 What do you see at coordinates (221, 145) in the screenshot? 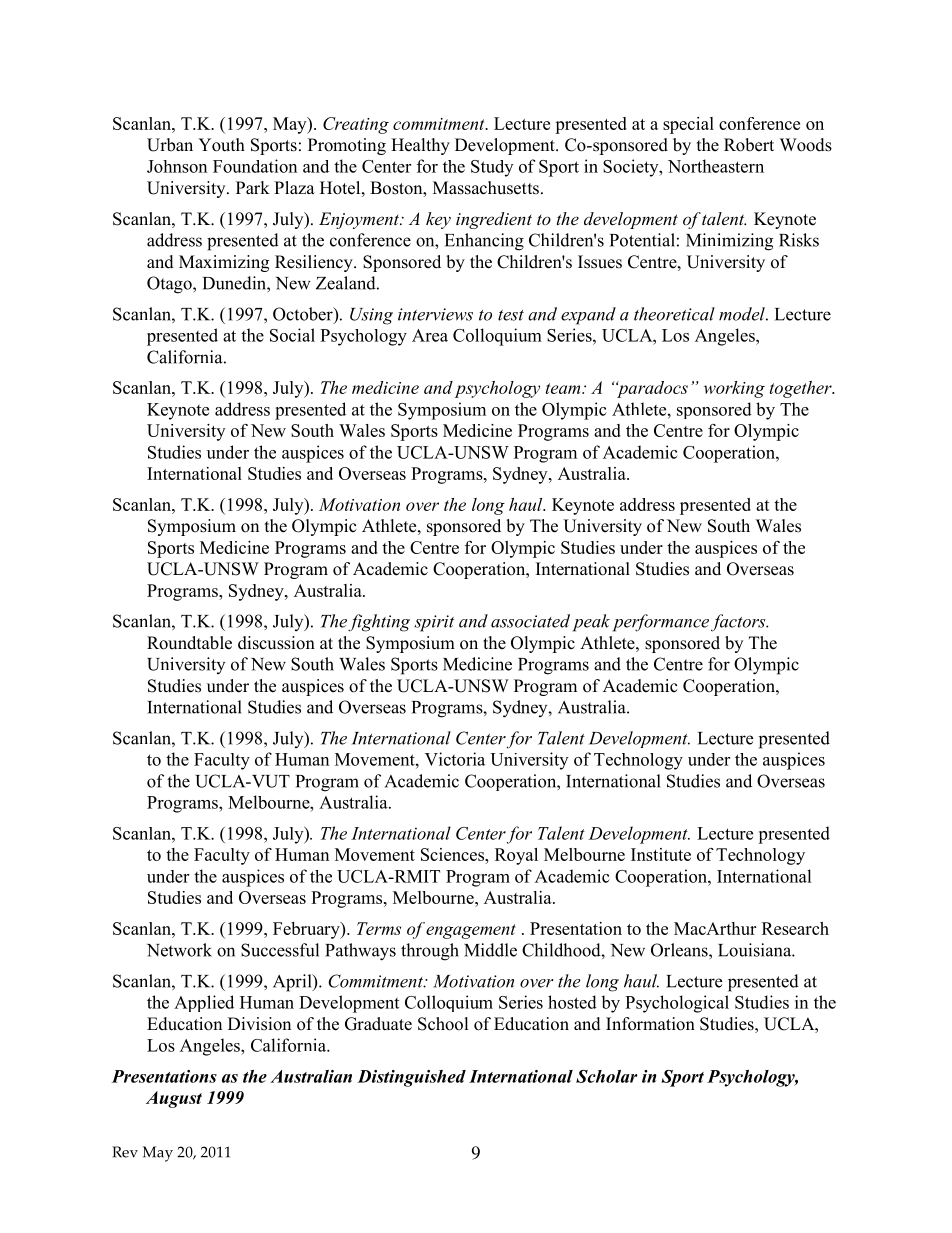
I see `Youth` at bounding box center [221, 145].
